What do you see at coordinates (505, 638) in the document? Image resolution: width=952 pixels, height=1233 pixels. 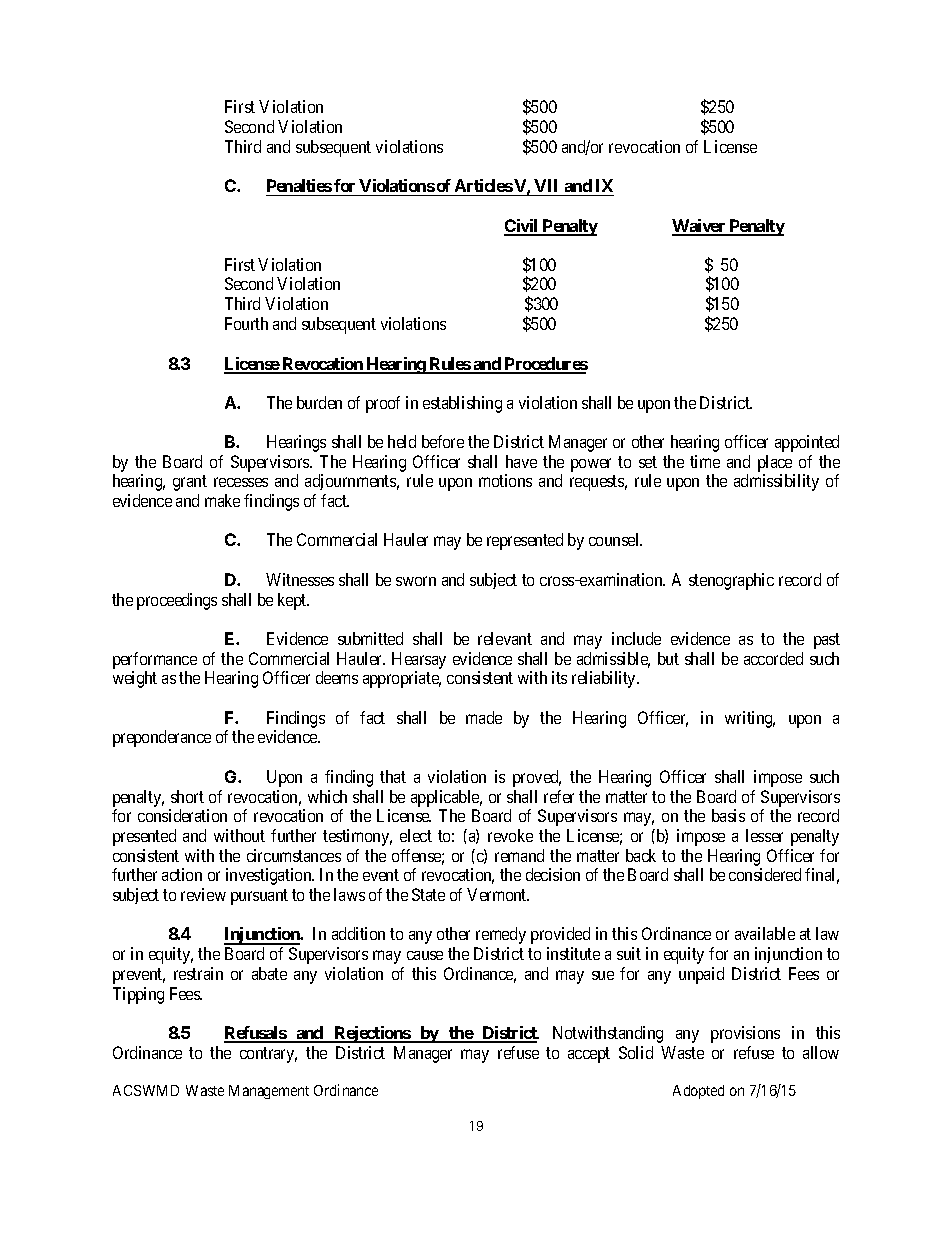 I see `relevant` at bounding box center [505, 638].
